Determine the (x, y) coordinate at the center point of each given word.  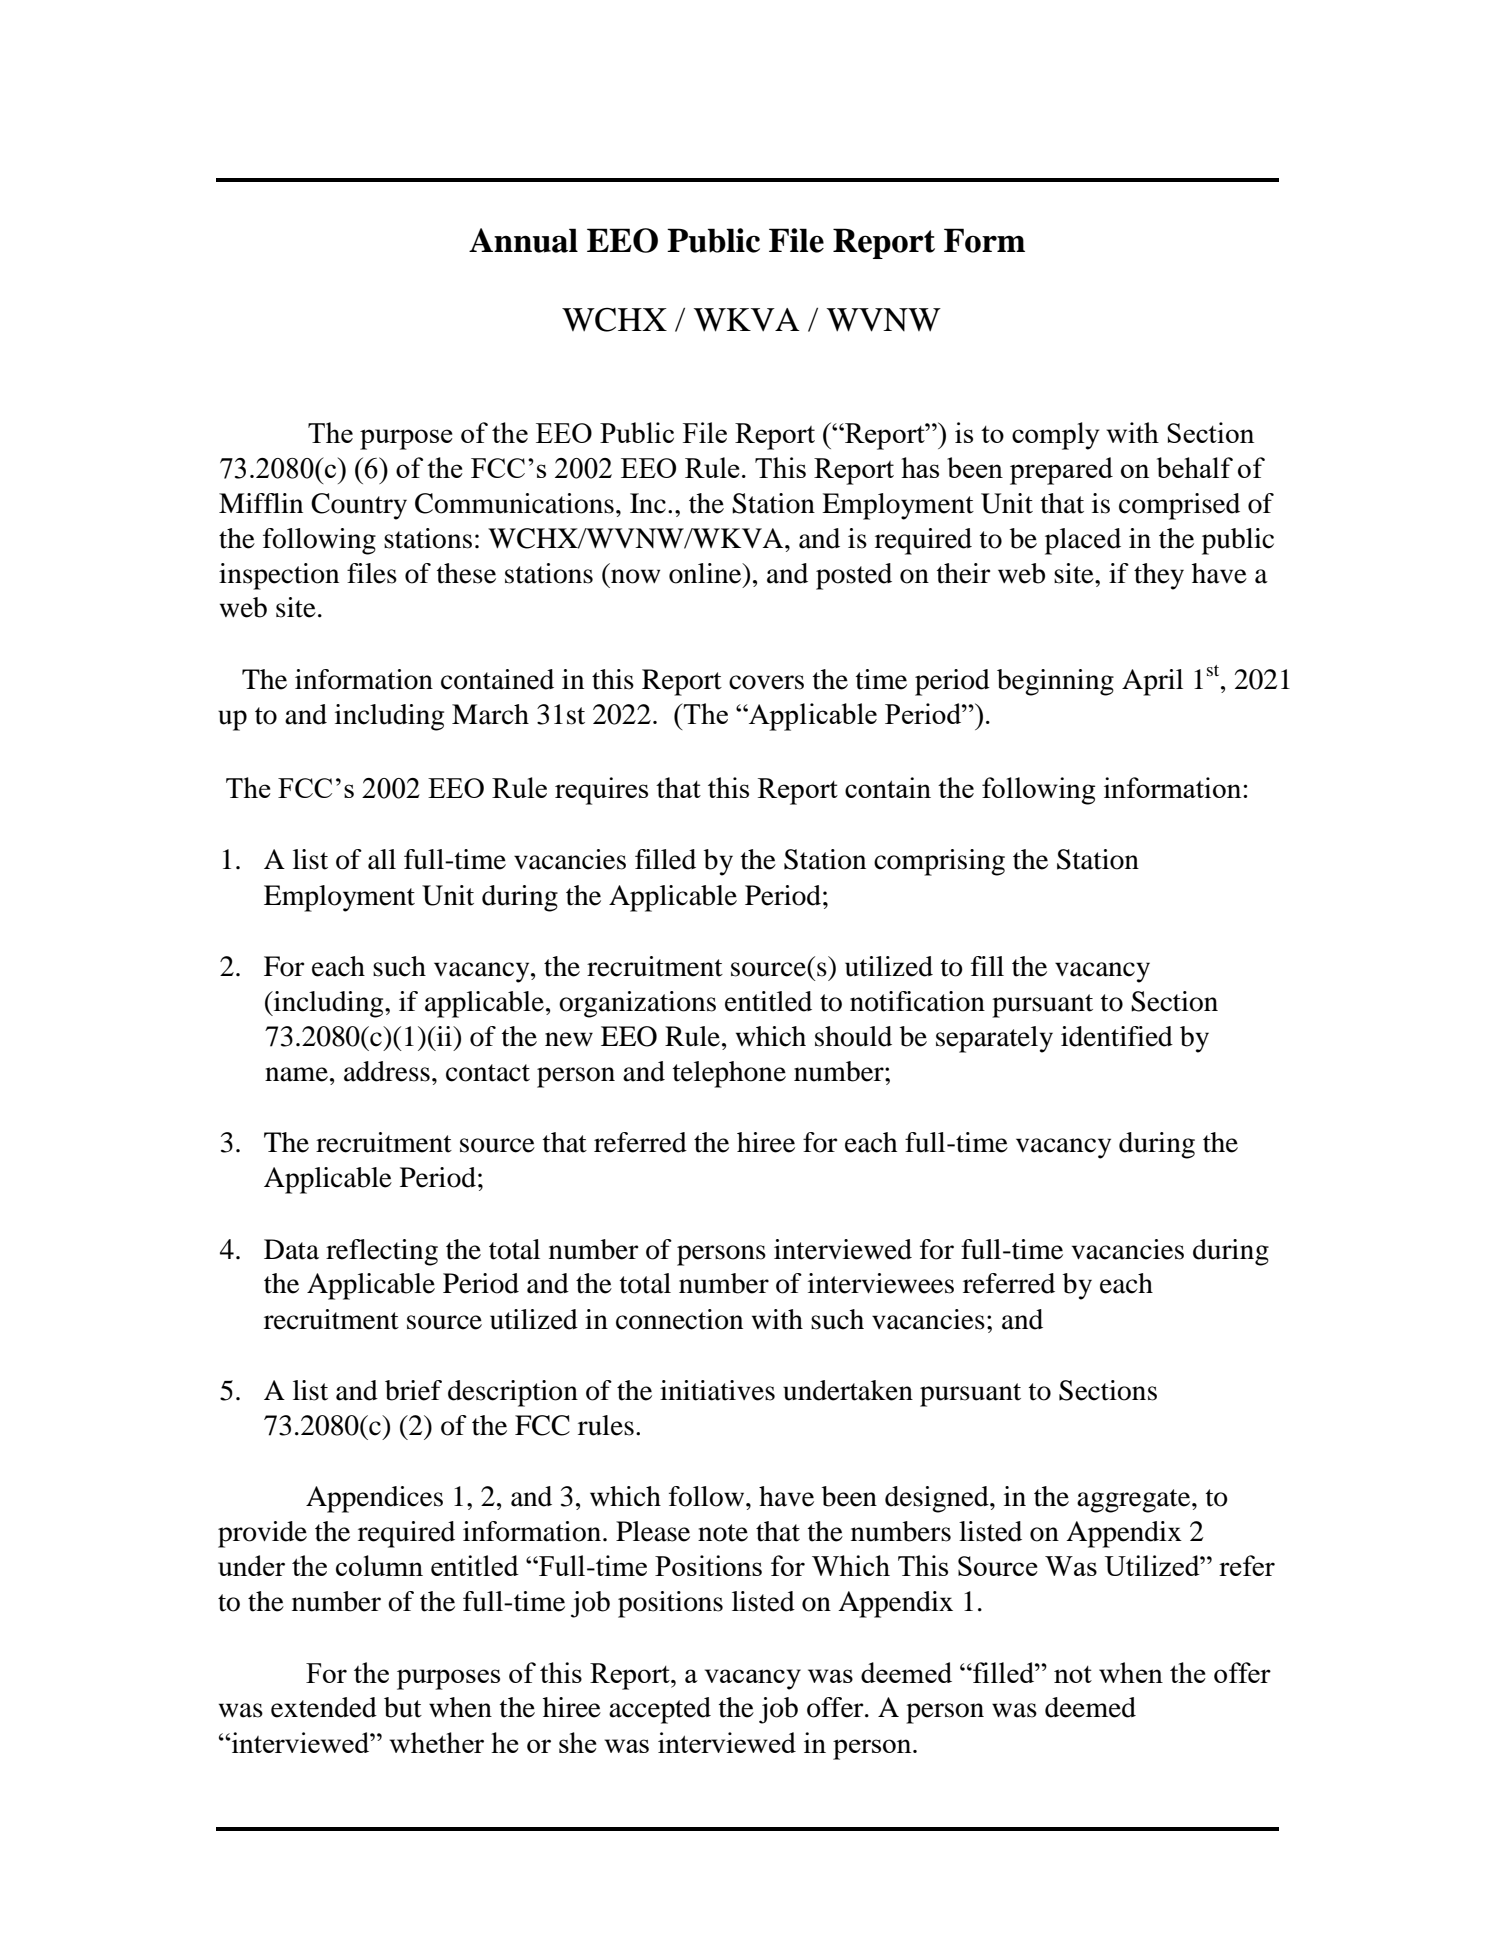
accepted (660, 1710)
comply (1056, 436)
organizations (637, 1004)
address (387, 1071)
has (920, 467)
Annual (523, 240)
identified (1117, 1036)
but (403, 1707)
